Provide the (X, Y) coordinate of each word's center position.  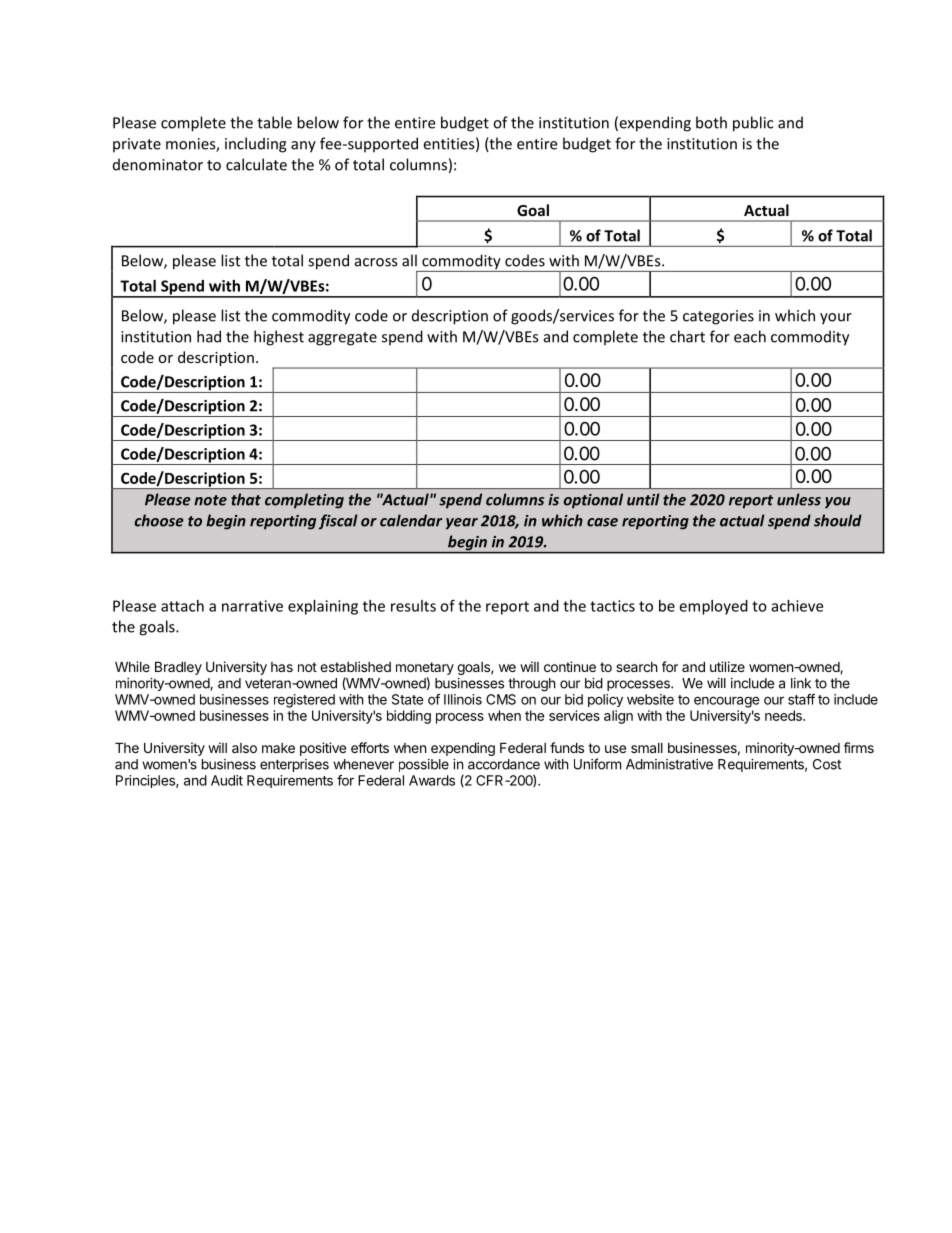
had (209, 336)
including (256, 145)
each (750, 336)
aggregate (342, 339)
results (413, 606)
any (303, 147)
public (753, 124)
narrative (252, 606)
